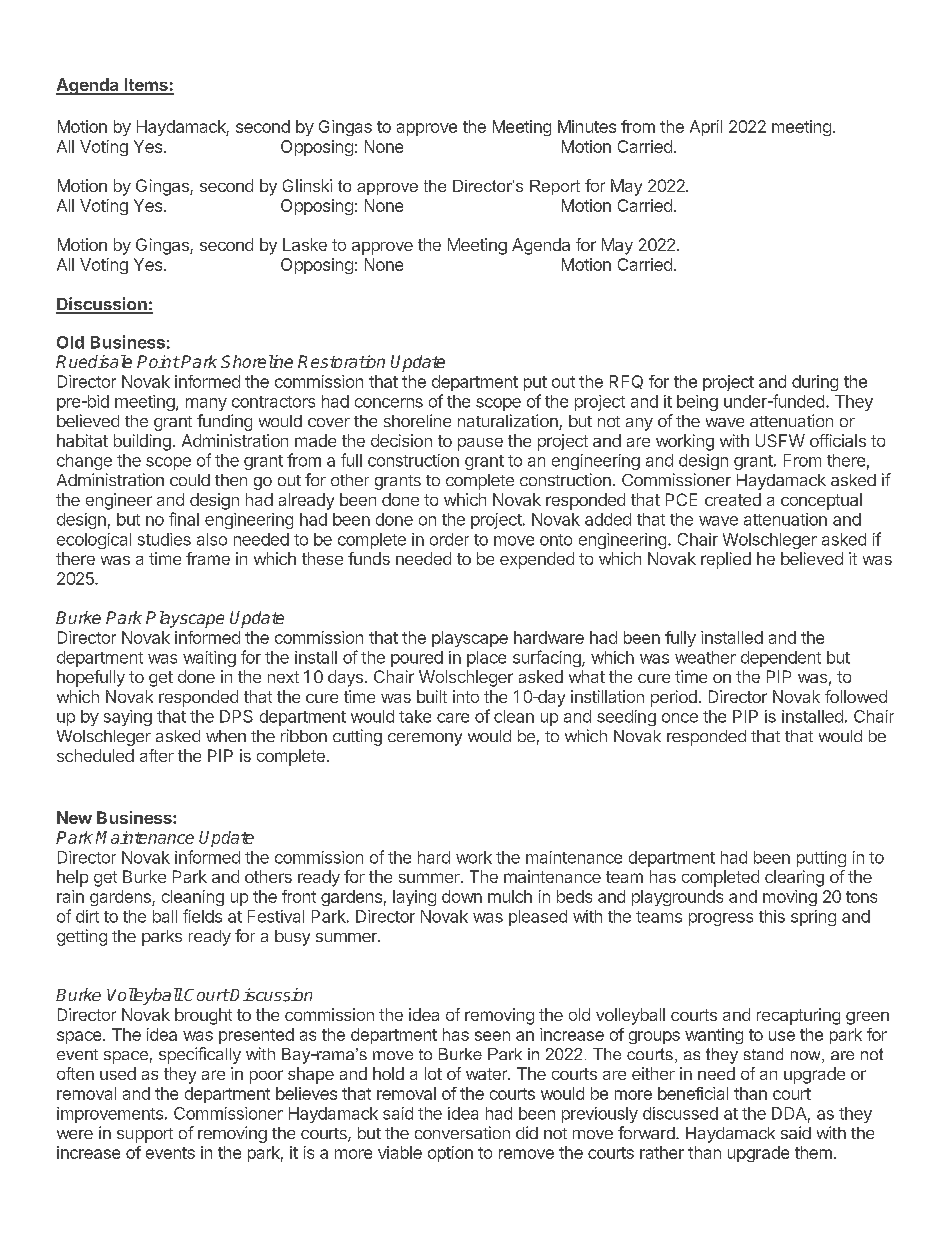  I want to click on Minutes, so click(587, 126).
